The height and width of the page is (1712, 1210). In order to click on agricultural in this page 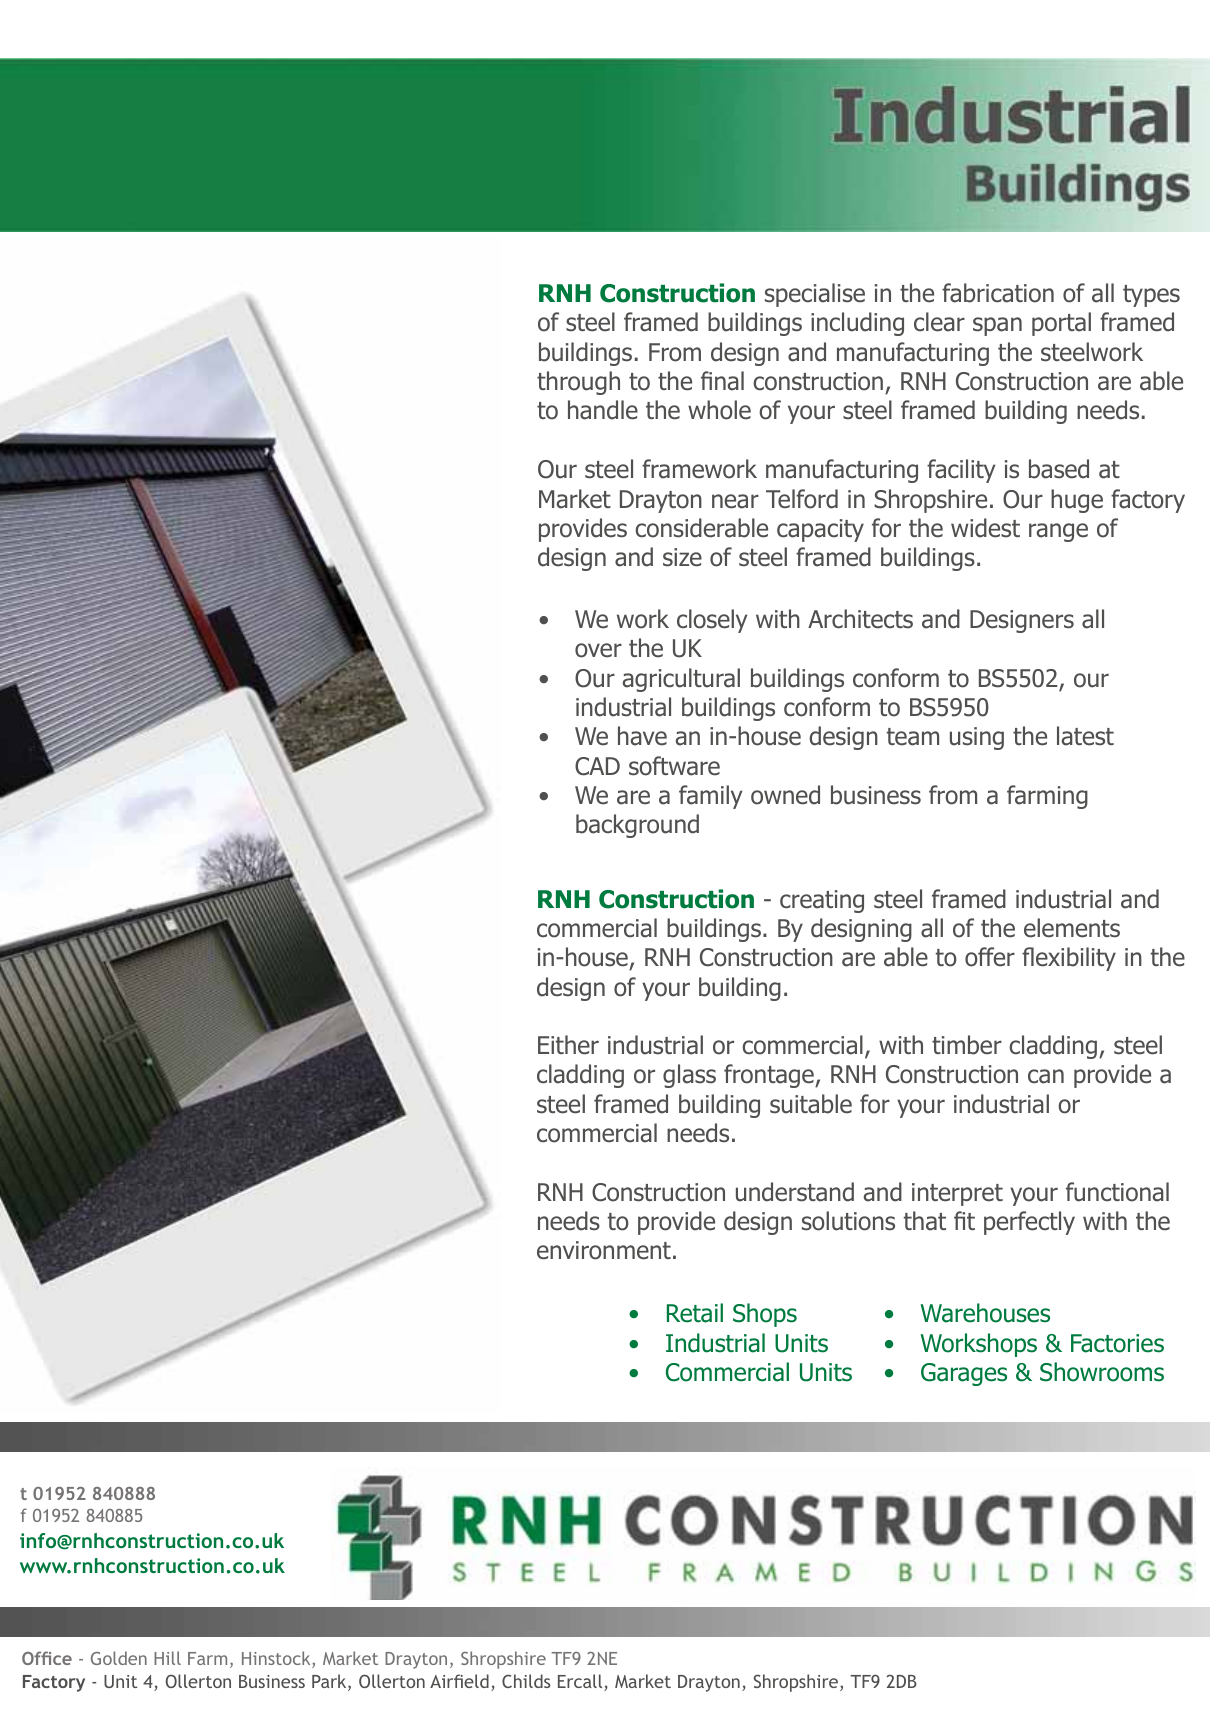, I will do `click(681, 680)`.
